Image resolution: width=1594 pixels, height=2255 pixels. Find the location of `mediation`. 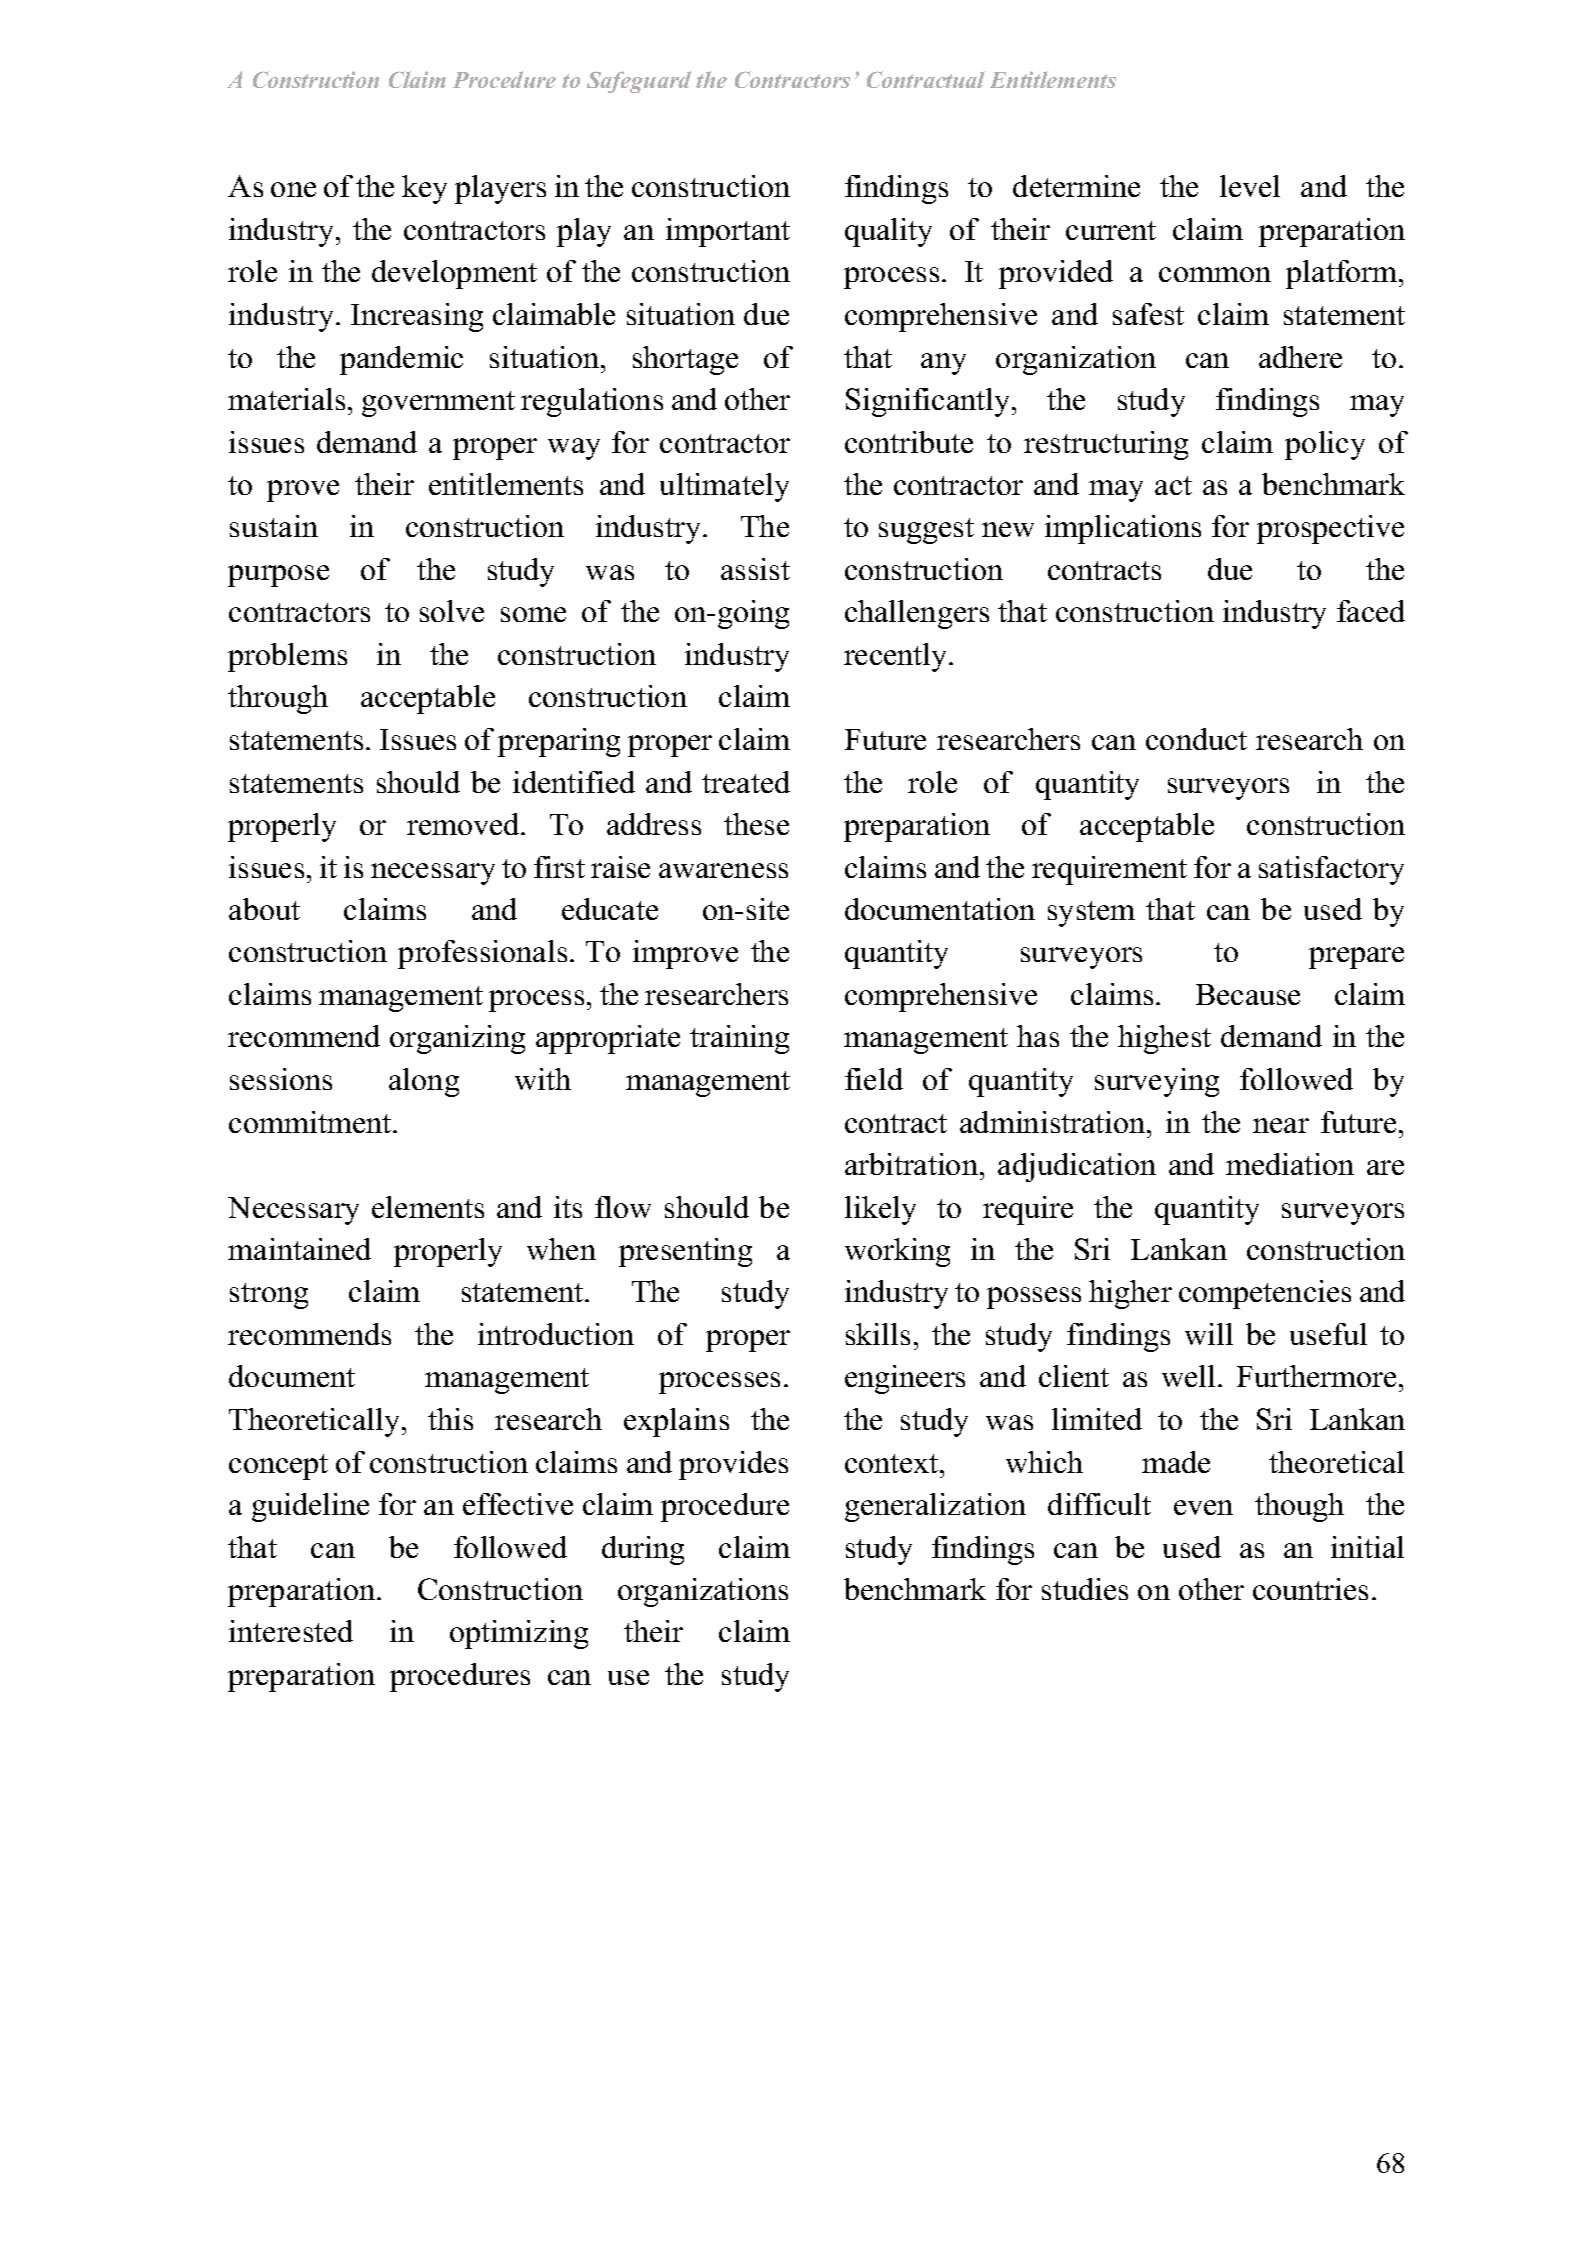

mediation is located at coordinates (1290, 1164).
